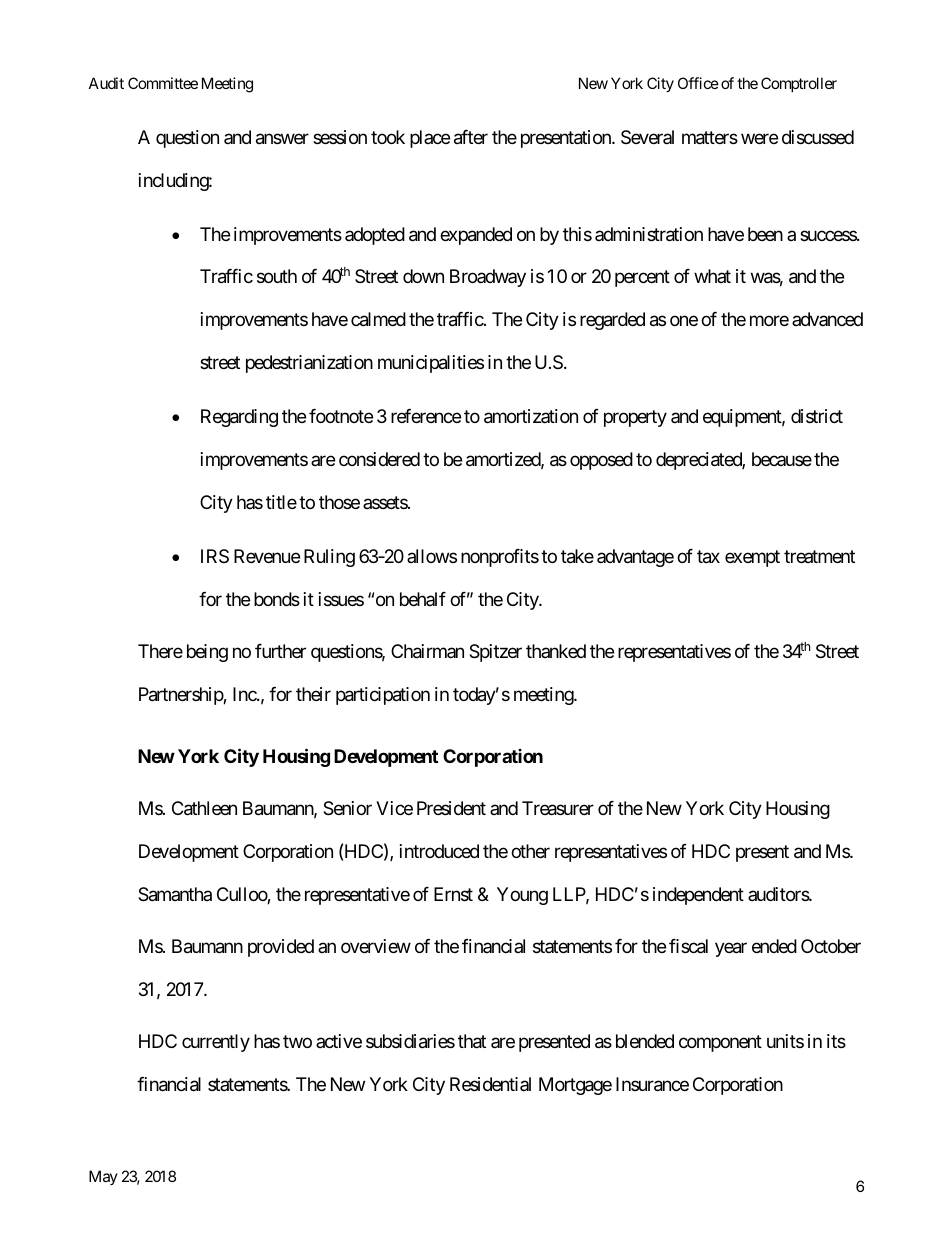  What do you see at coordinates (720, 1044) in the page?
I see `component` at bounding box center [720, 1044].
